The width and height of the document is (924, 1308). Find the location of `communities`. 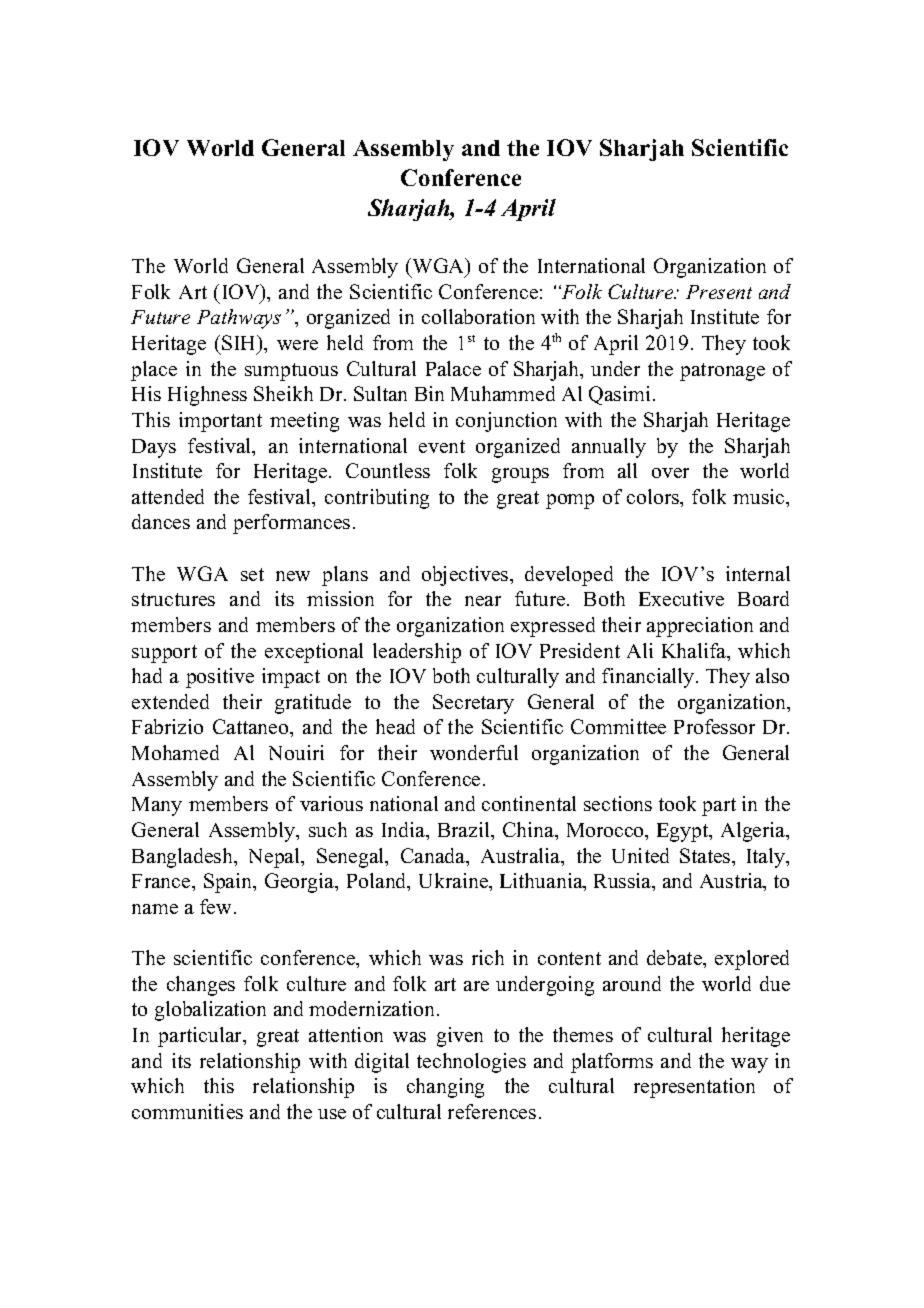

communities is located at coordinates (187, 1111).
